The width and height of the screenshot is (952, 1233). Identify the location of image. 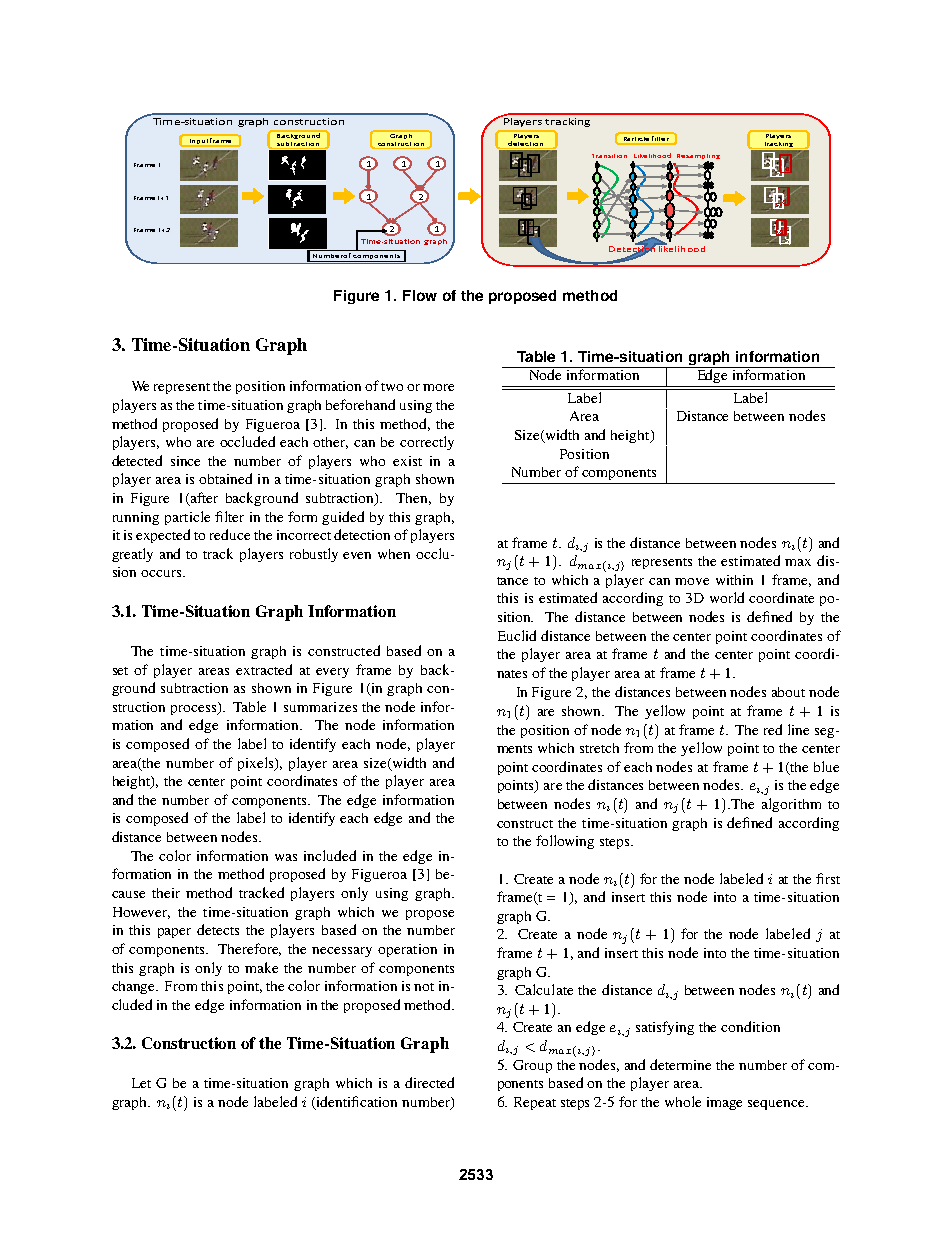
(724, 1103).
